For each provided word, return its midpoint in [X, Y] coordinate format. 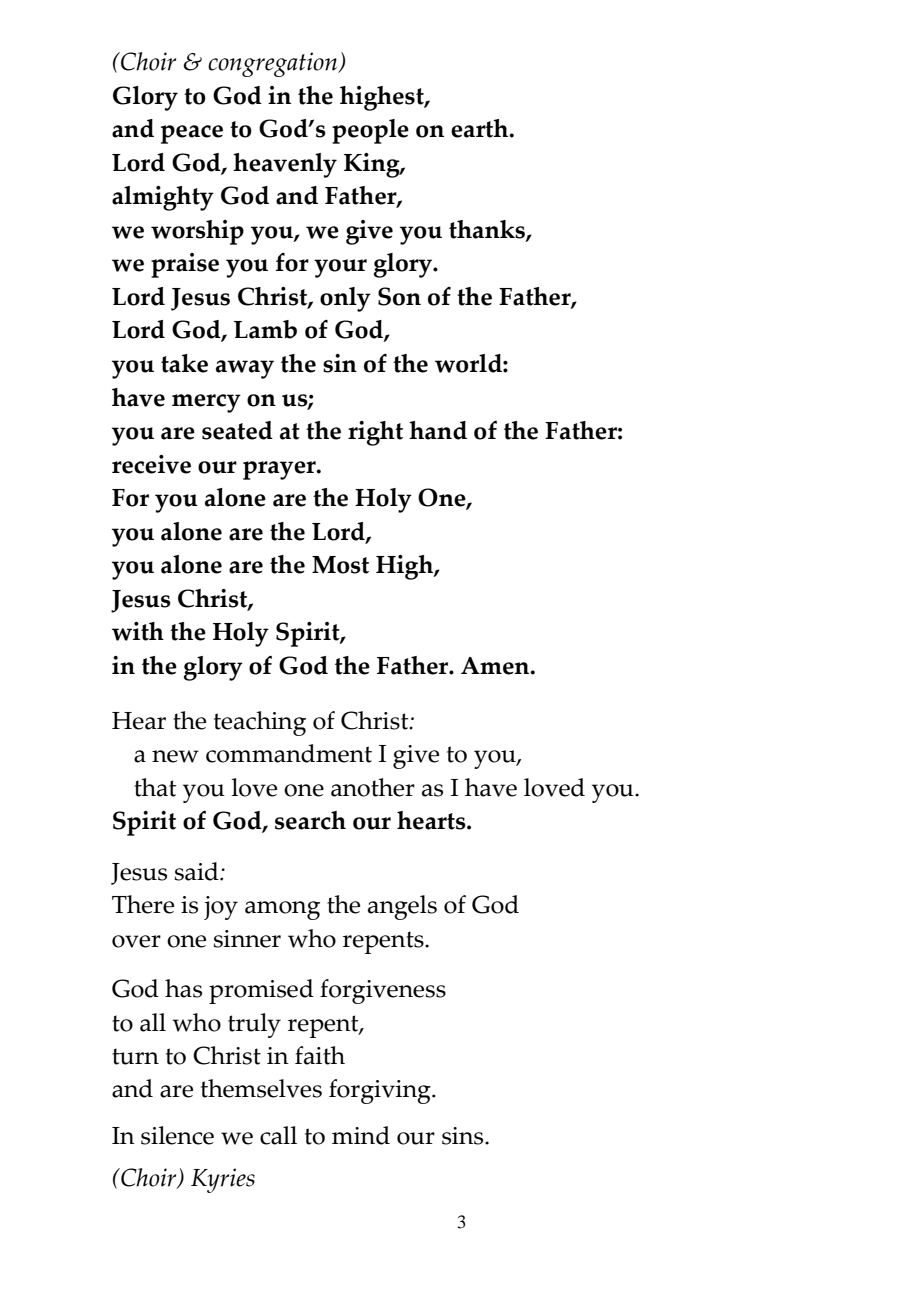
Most [340, 565]
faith [320, 1055]
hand [438, 430]
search [310, 820]
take [184, 363]
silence [177, 1135]
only [345, 299]
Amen [496, 666]
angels [402, 907]
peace [192, 134]
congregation [274, 64]
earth [481, 128]
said [198, 871]
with [138, 631]
